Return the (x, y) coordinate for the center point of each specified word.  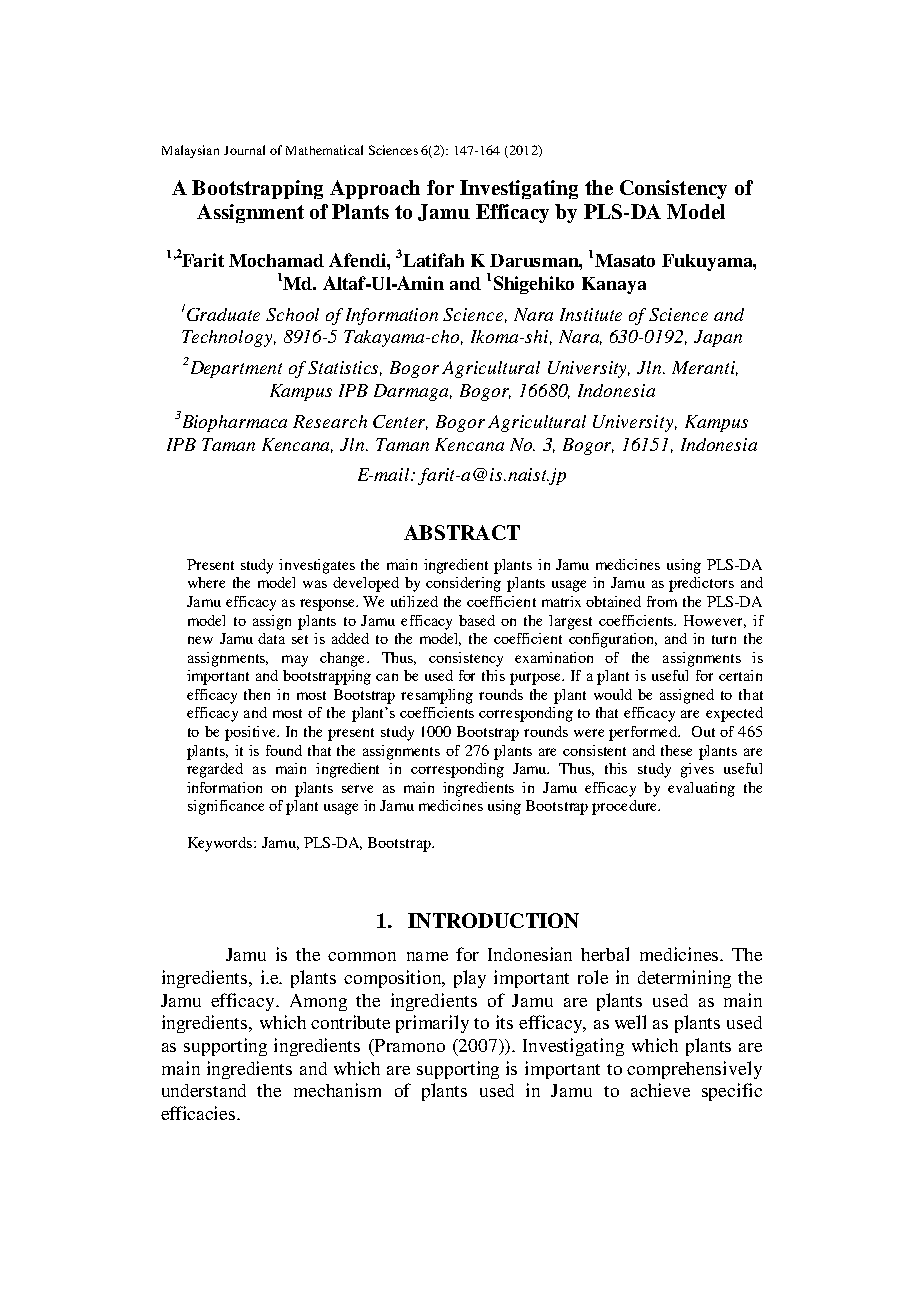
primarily (432, 1024)
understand (204, 1090)
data (271, 638)
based (477, 620)
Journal (244, 150)
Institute (591, 314)
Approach (375, 189)
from (662, 601)
